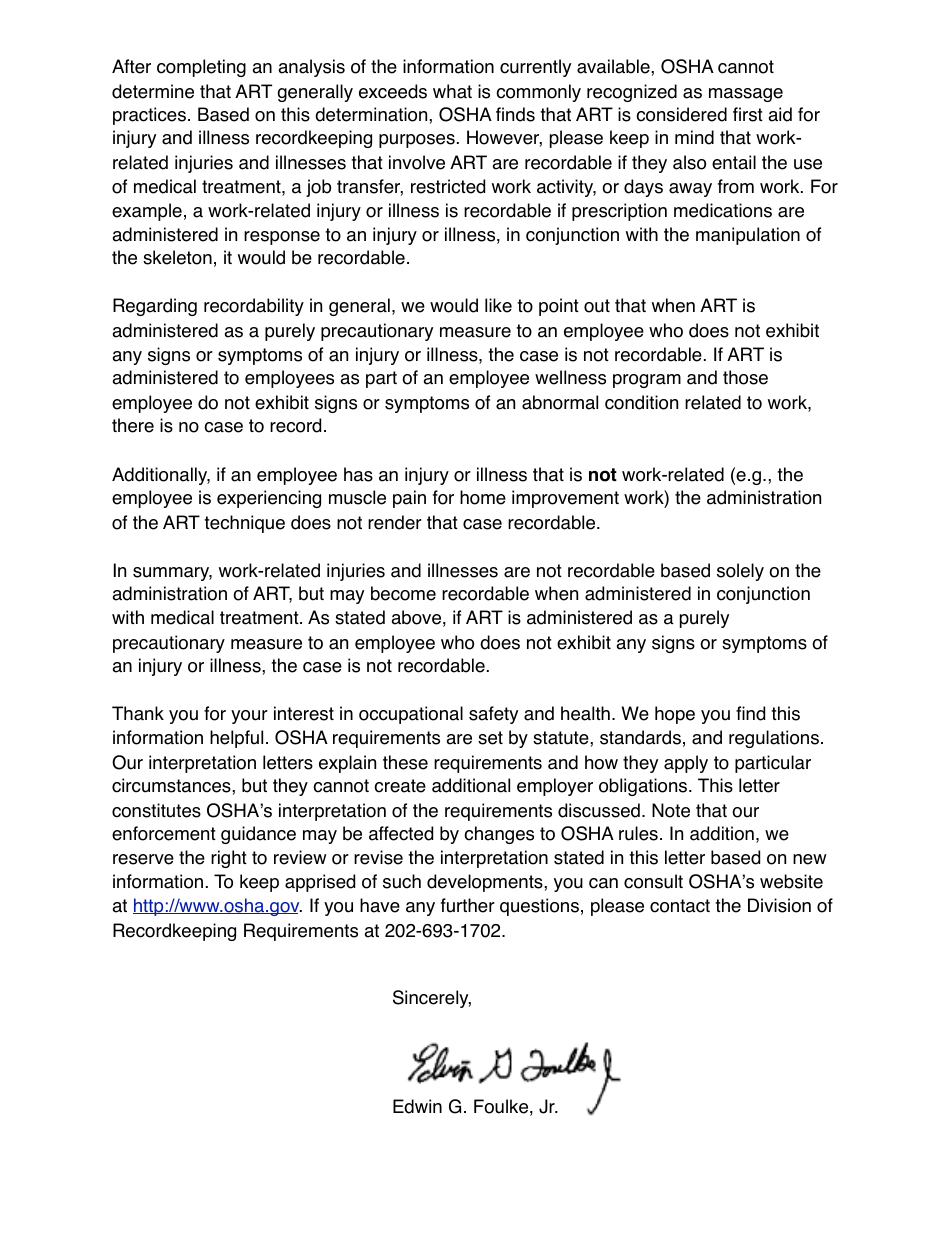 Image resolution: width=952 pixels, height=1233 pixels. Describe the element at coordinates (452, 91) in the screenshot. I see `what` at that location.
